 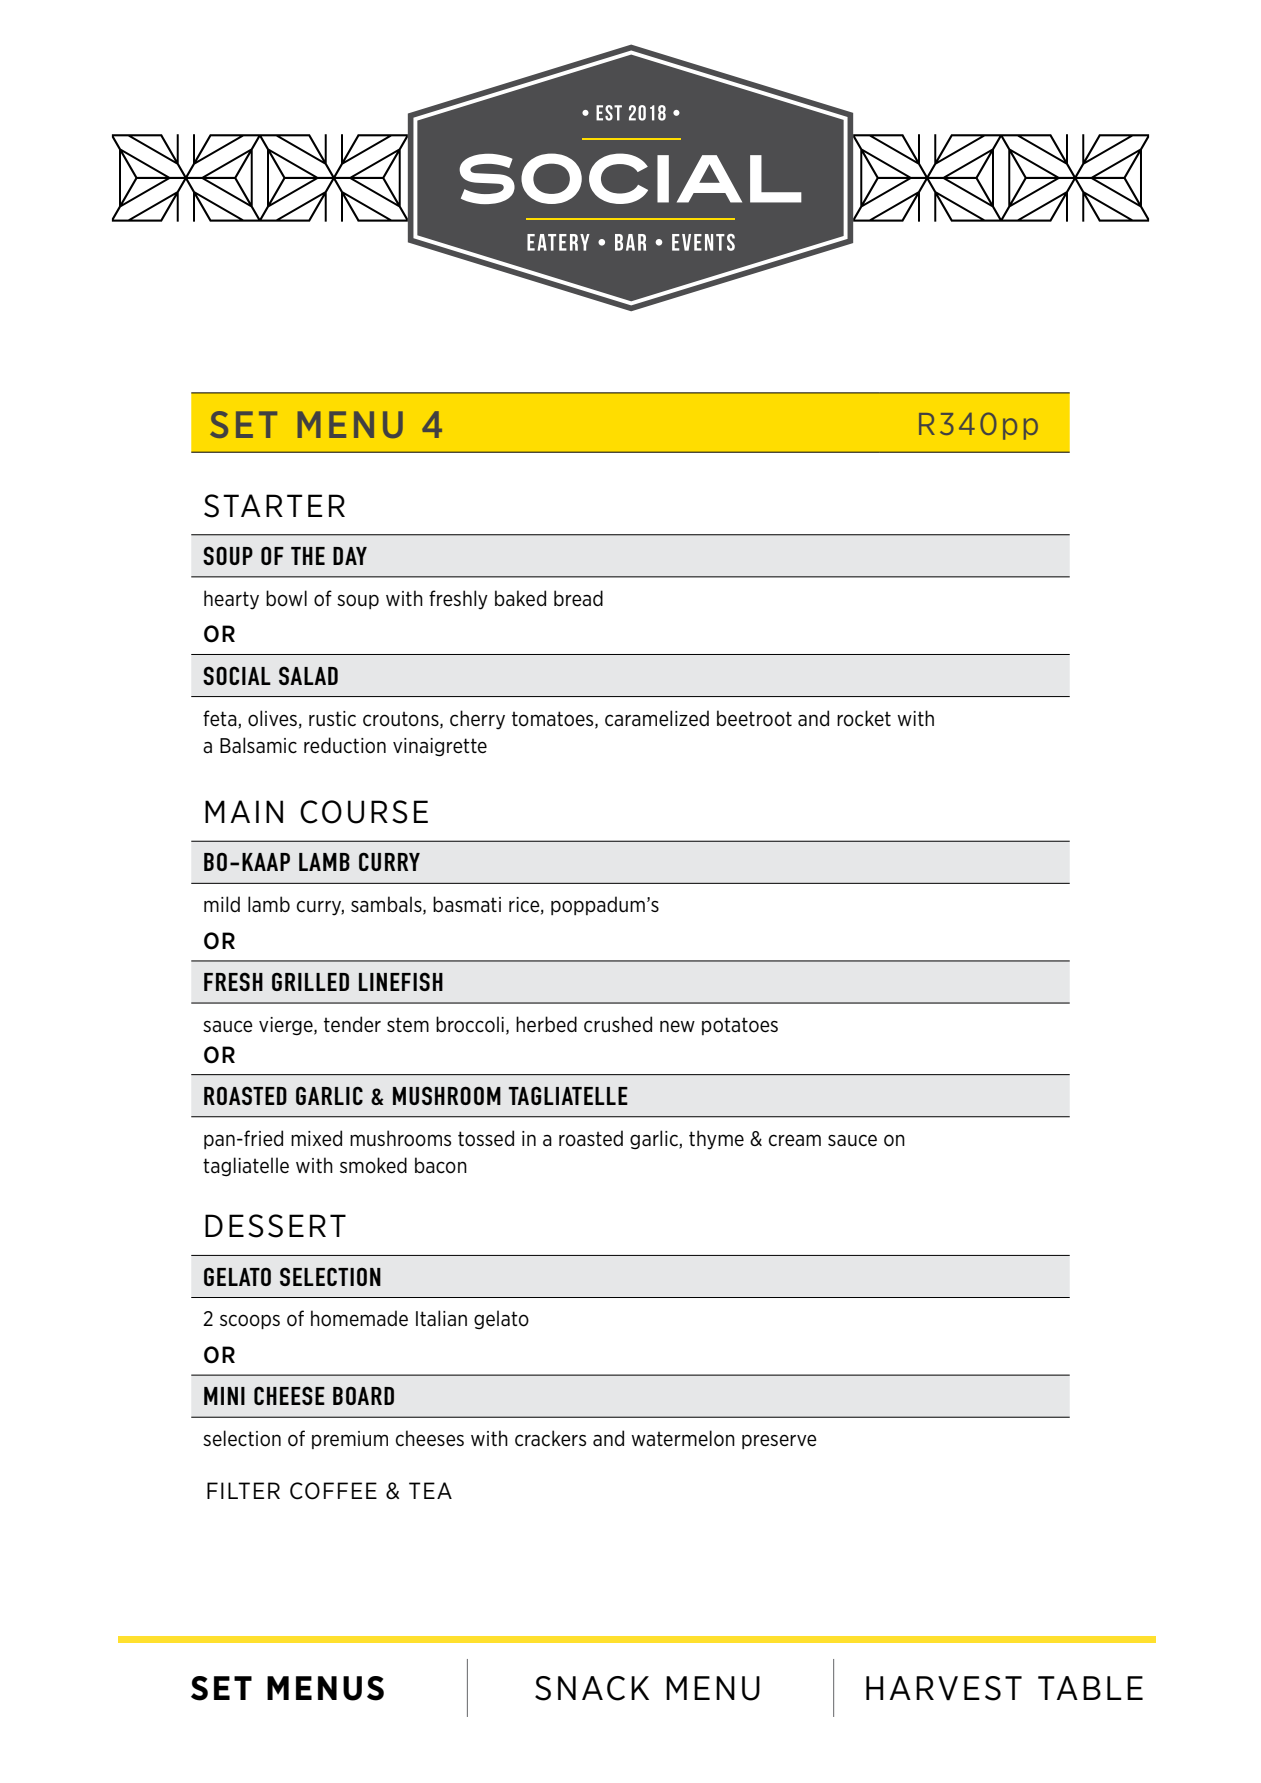 What do you see at coordinates (578, 598) in the screenshot?
I see `bread` at bounding box center [578, 598].
